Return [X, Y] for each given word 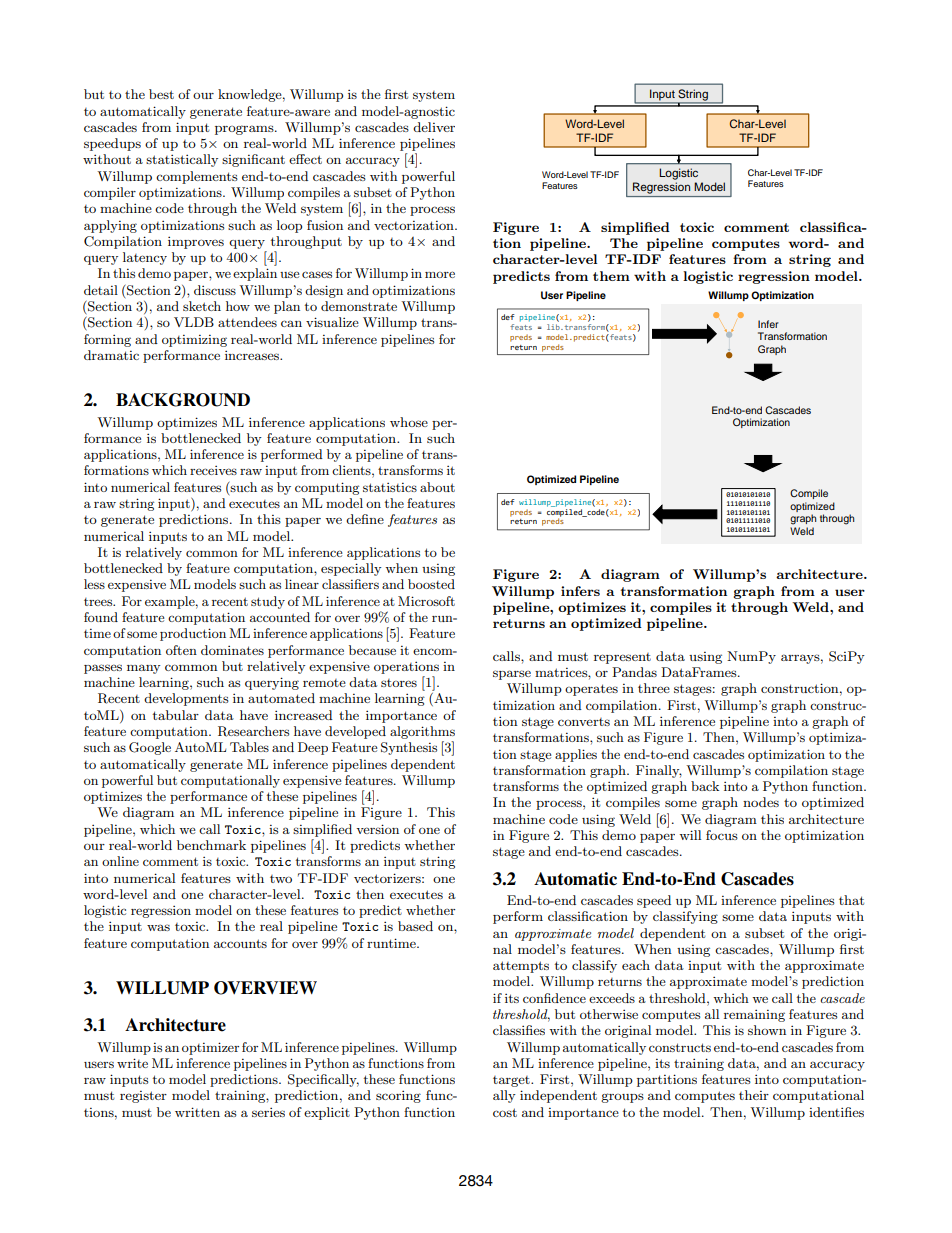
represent [622, 658]
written [197, 1112]
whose [409, 422]
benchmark [211, 845]
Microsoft [426, 601]
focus [722, 835]
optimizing [194, 341]
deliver [434, 127]
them [611, 276]
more [440, 274]
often [181, 650]
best [161, 94]
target [512, 1081]
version [377, 829]
